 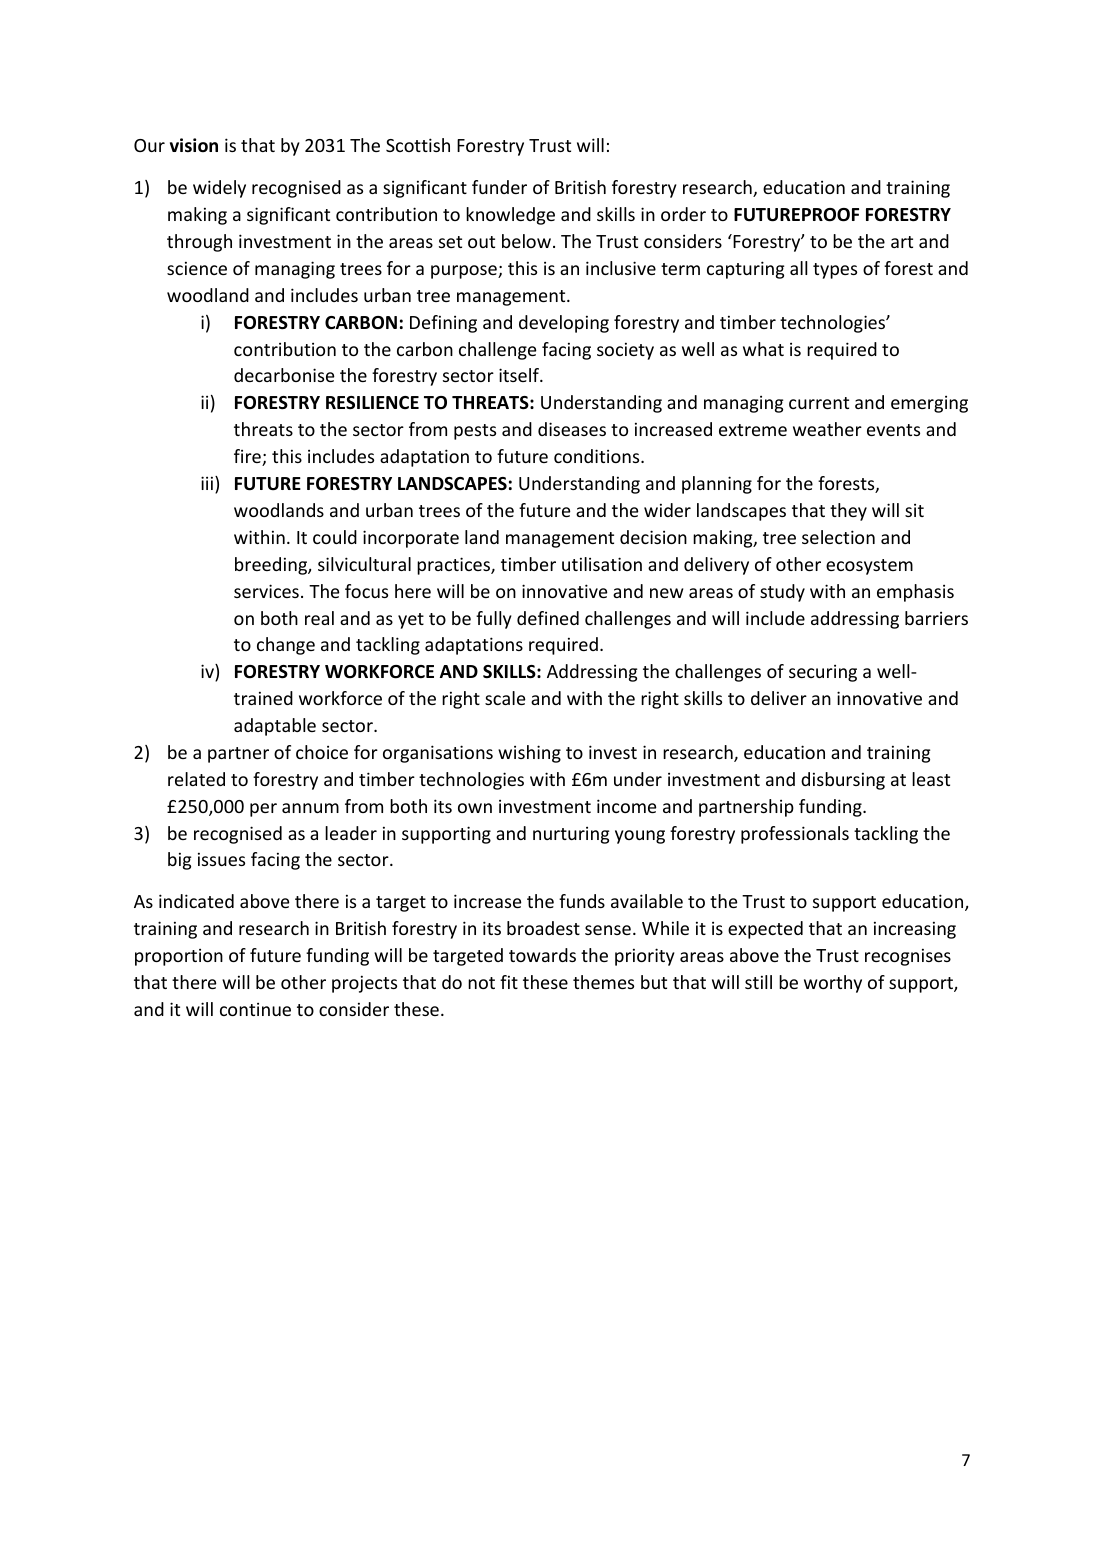 What do you see at coordinates (219, 189) in the page?
I see `widely` at bounding box center [219, 189].
